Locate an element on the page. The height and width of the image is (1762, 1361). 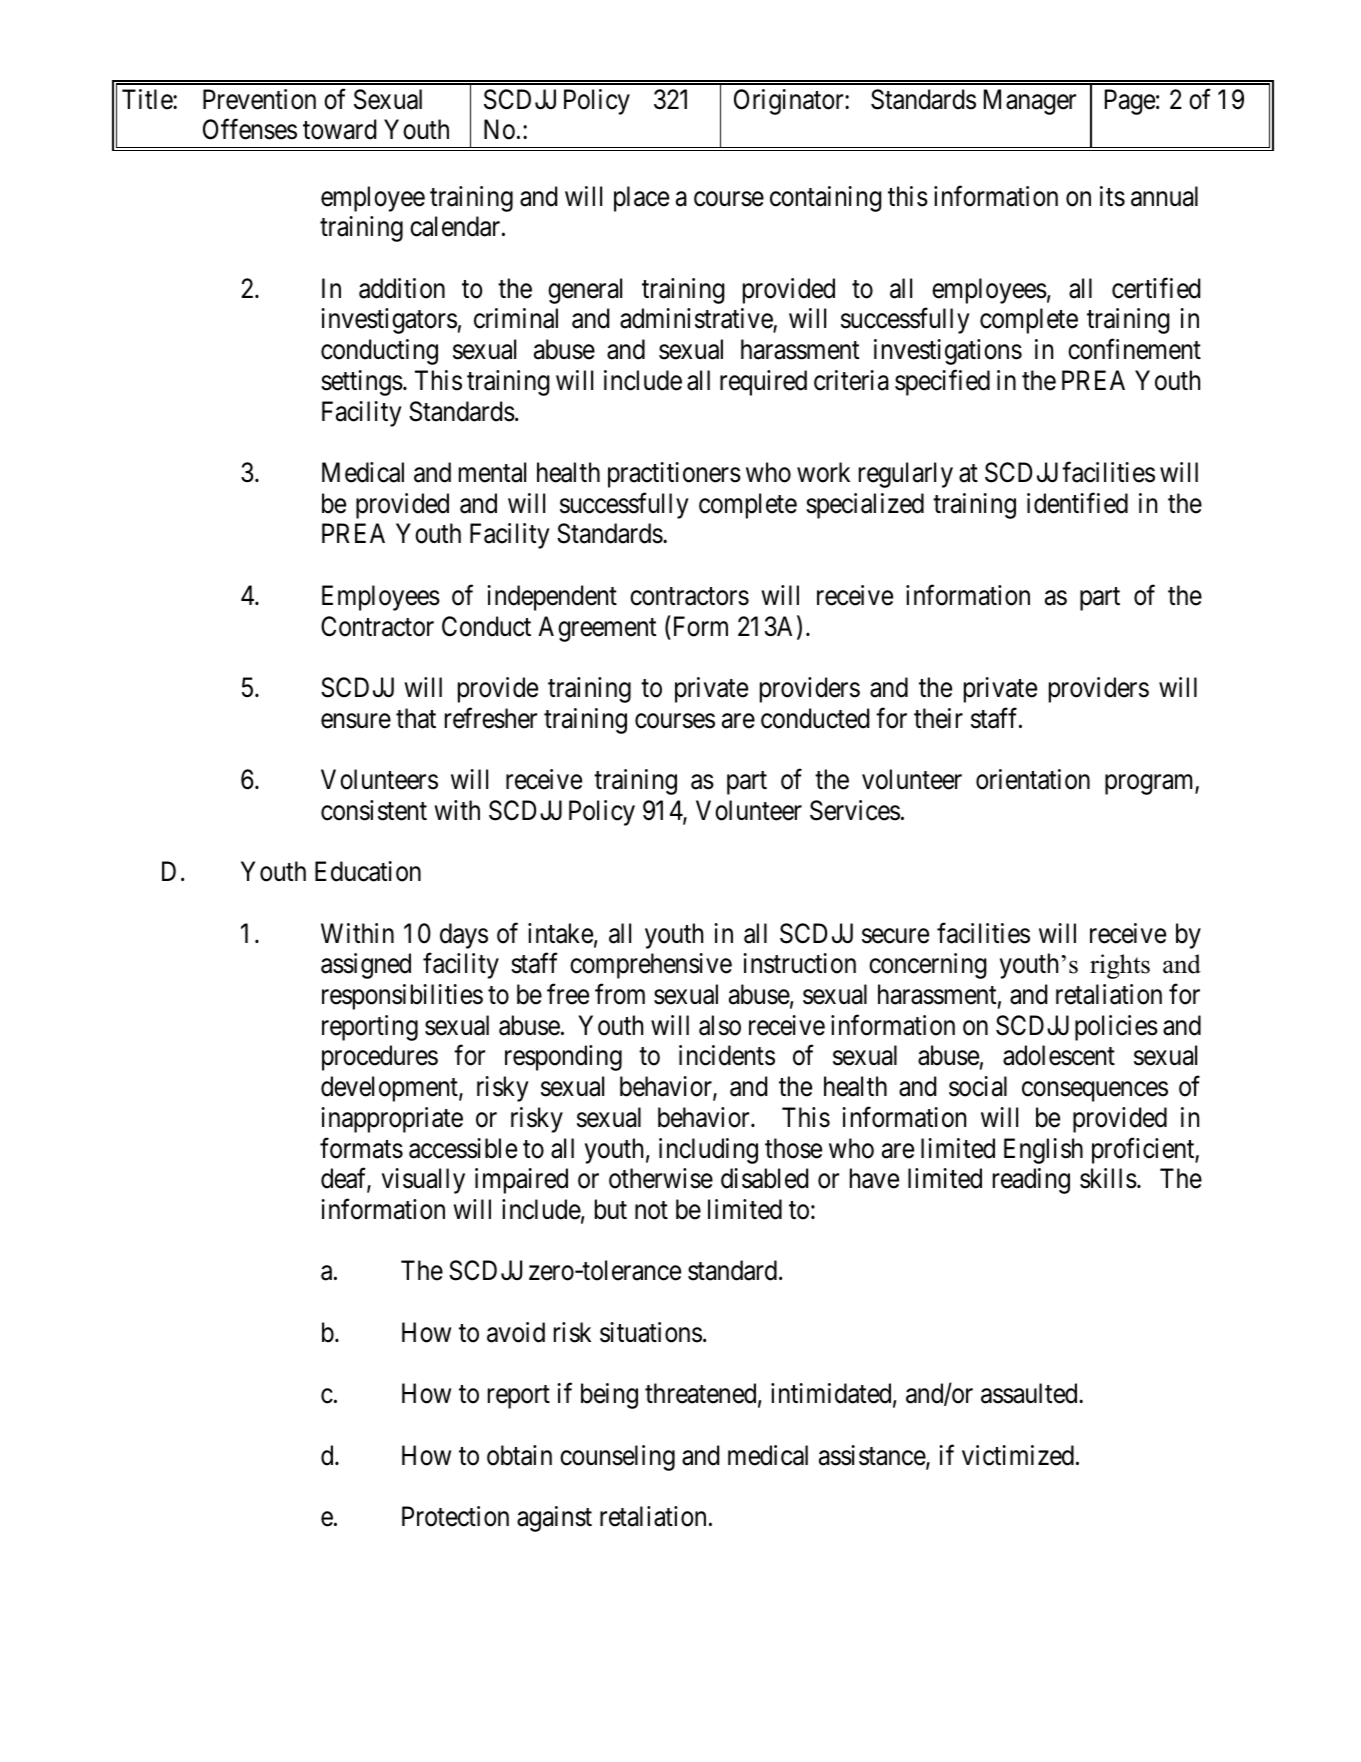
Manager is located at coordinates (1030, 102).
